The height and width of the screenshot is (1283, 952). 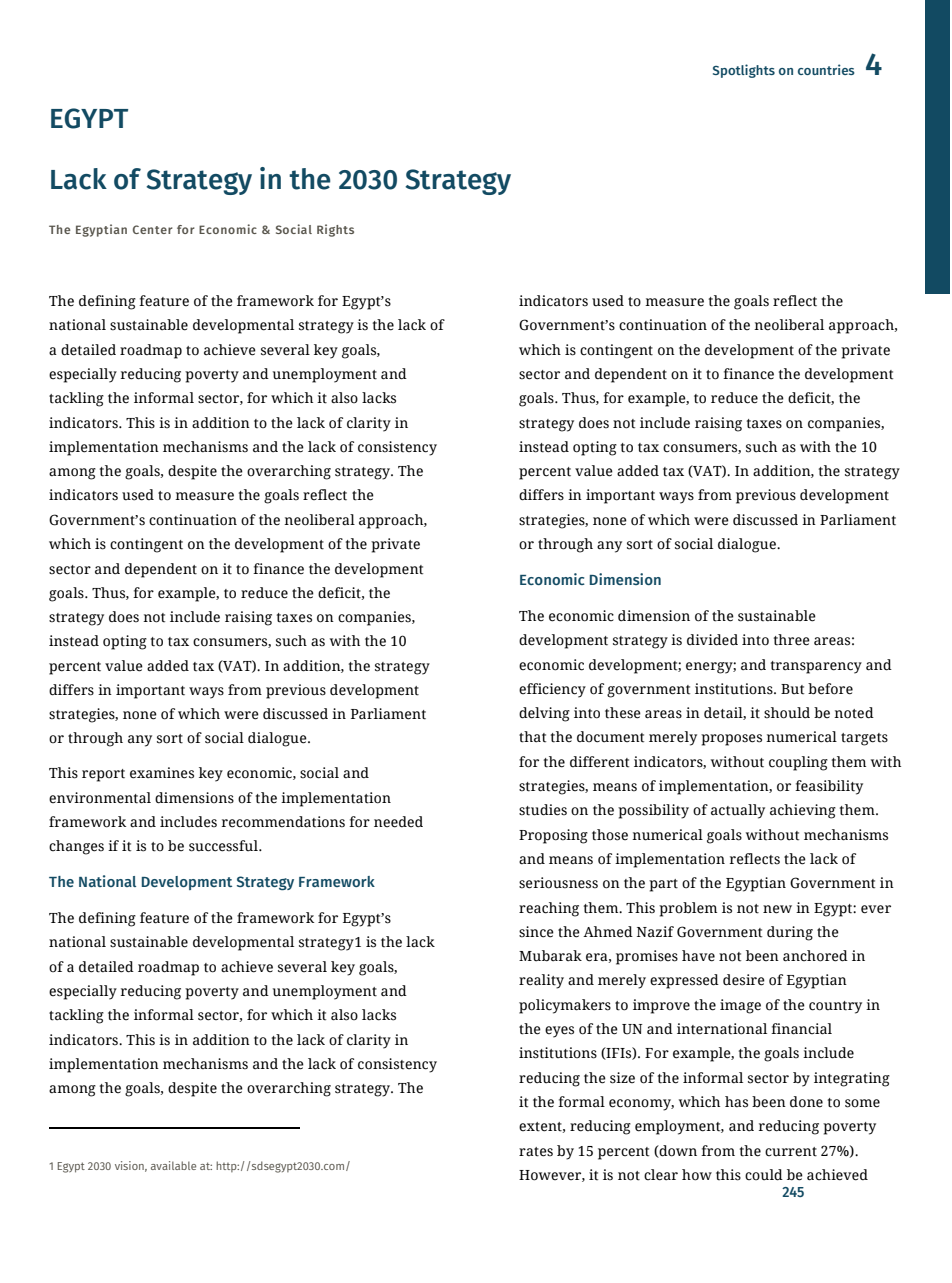 I want to click on environmental, so click(x=100, y=798).
